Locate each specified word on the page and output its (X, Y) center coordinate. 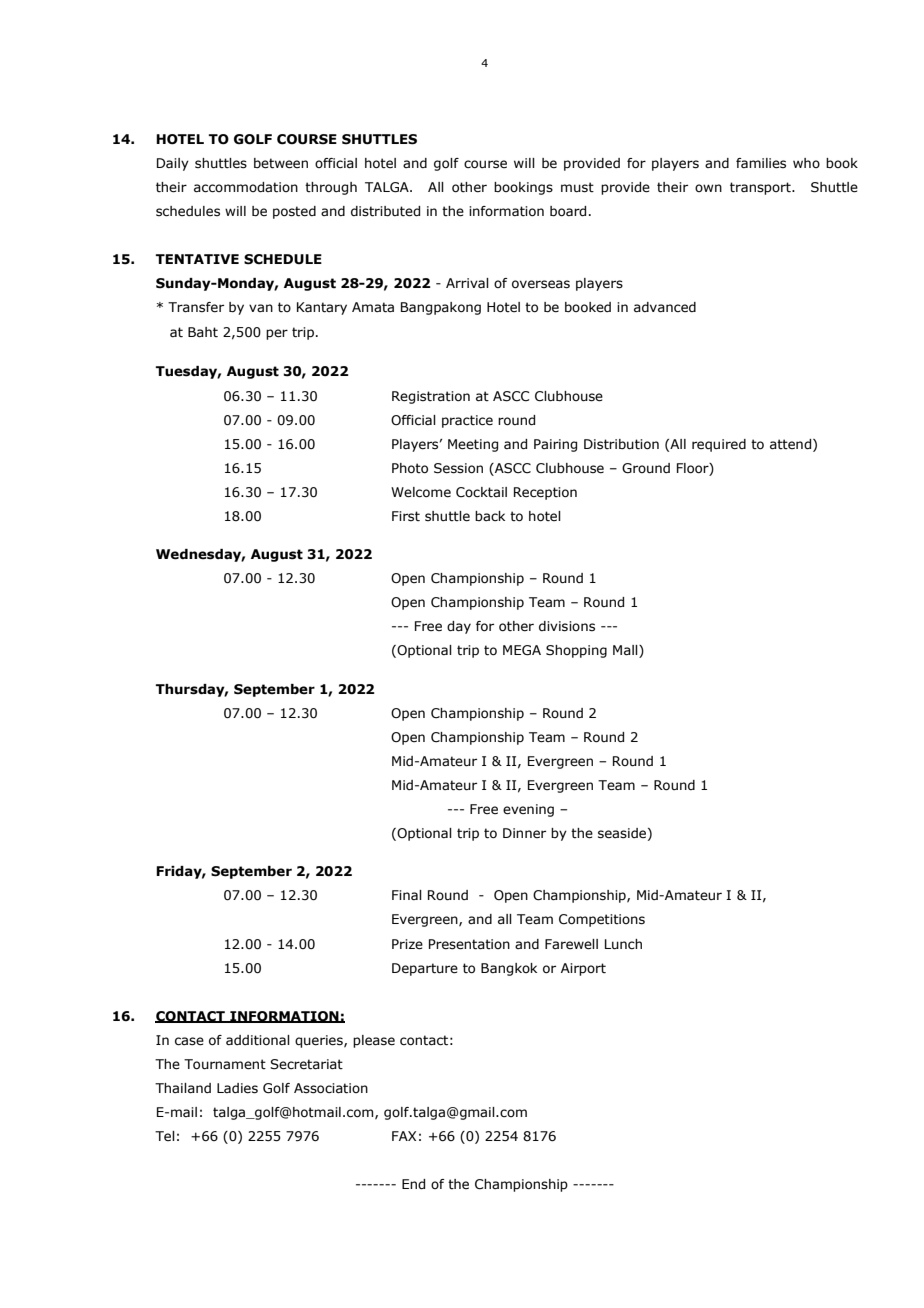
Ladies (237, 1088)
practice (467, 421)
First (406, 516)
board (568, 211)
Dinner (524, 833)
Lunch (623, 944)
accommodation (246, 187)
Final (407, 895)
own (708, 188)
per (277, 334)
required (719, 445)
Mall (626, 651)
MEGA (522, 650)
